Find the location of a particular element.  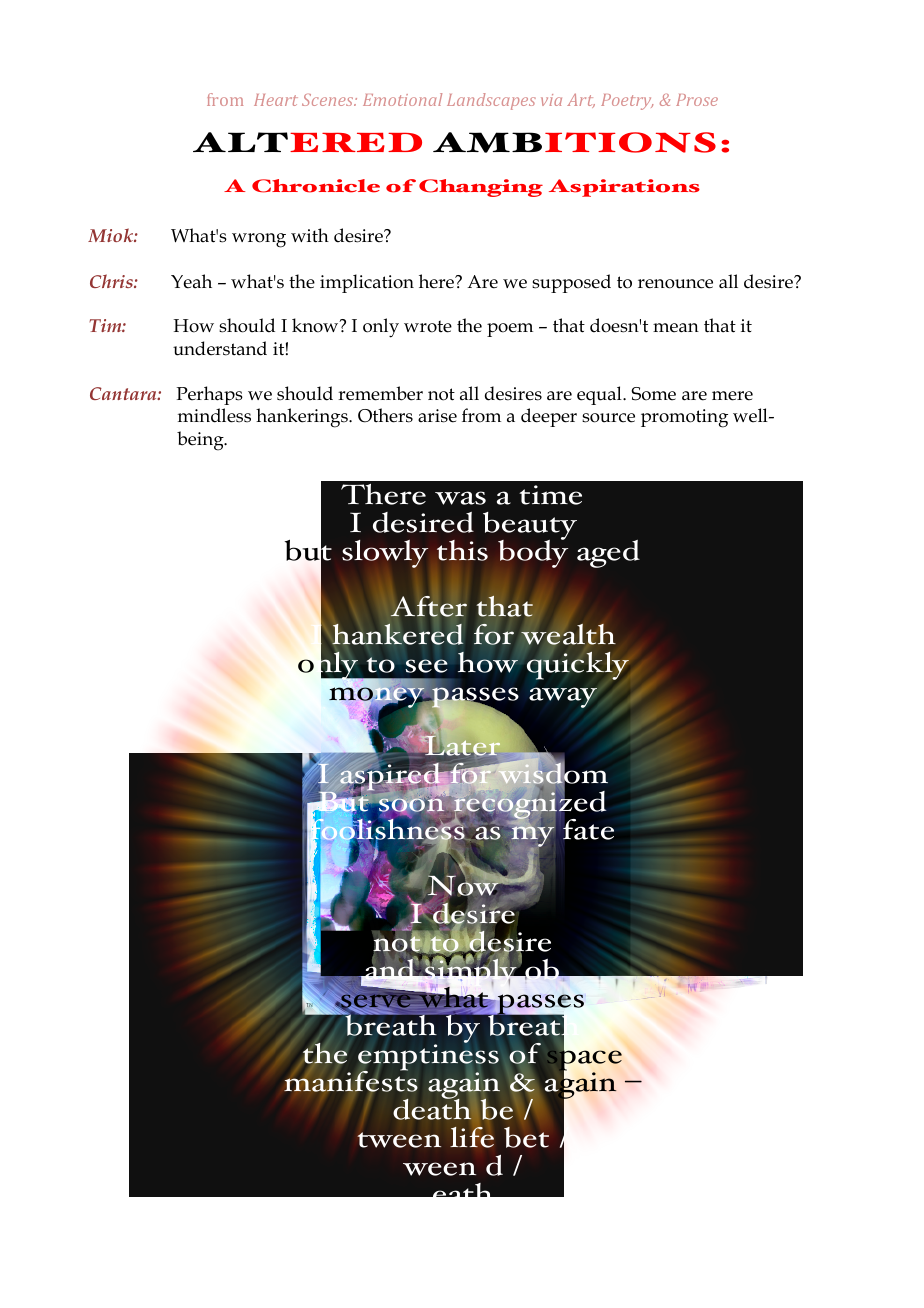

emptiness is located at coordinates (428, 1058).
